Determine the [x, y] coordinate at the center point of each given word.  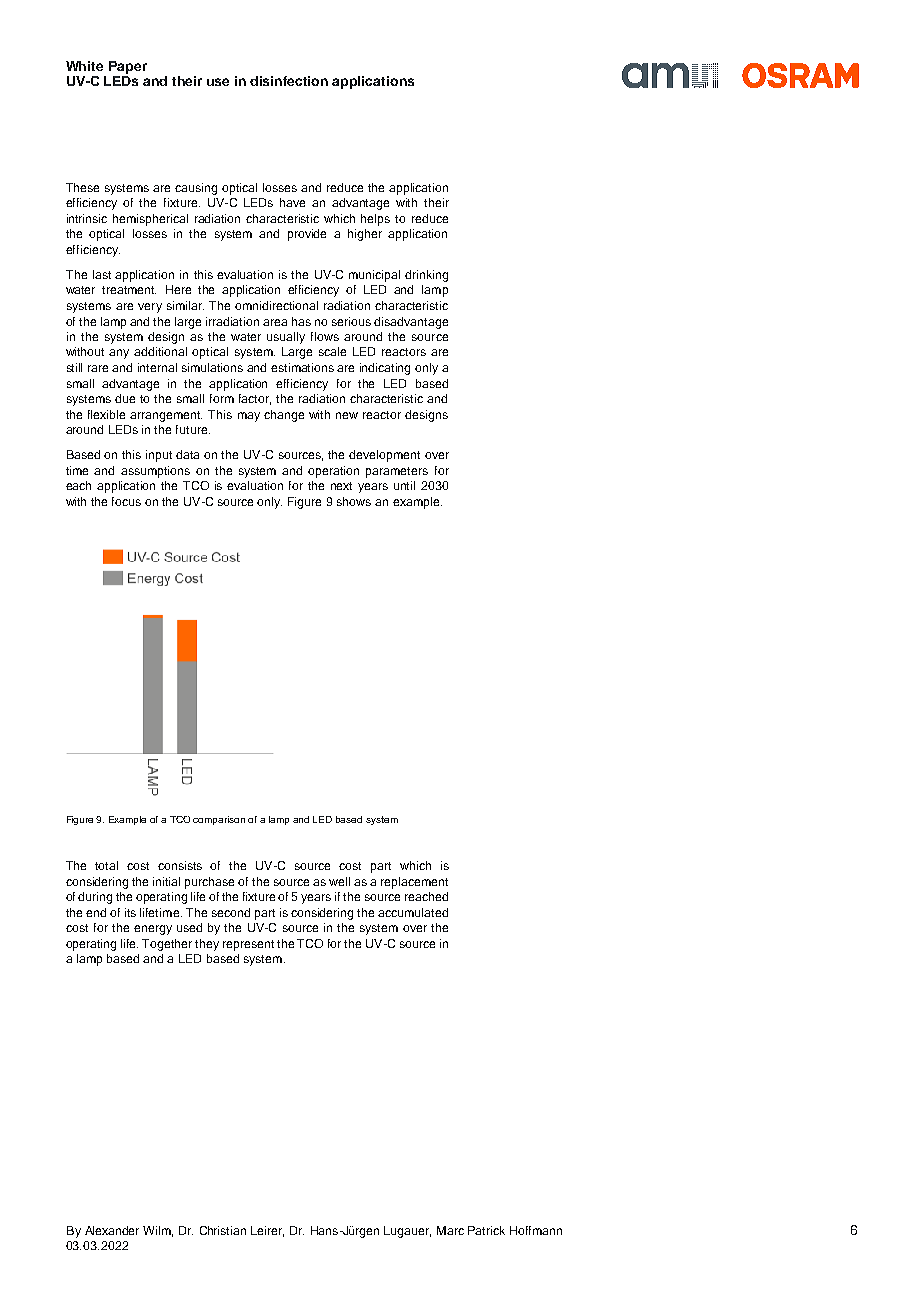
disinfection [289, 81]
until [404, 485]
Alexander [112, 1230]
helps [375, 220]
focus [126, 501]
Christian [223, 1230]
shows [354, 501]
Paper [128, 67]
